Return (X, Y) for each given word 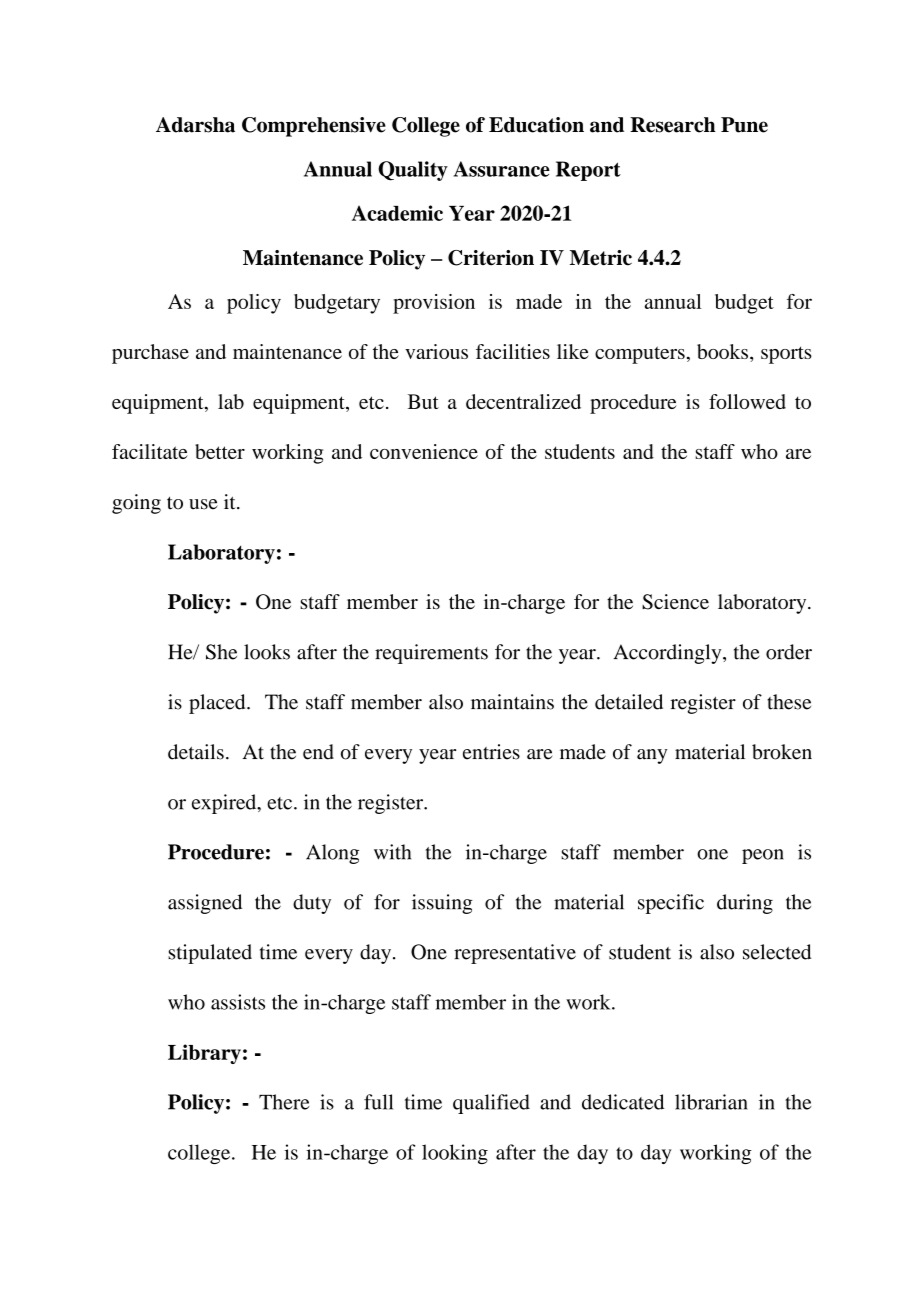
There (284, 1102)
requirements (431, 654)
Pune (744, 125)
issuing (442, 904)
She (221, 652)
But (423, 401)
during (745, 904)
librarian (711, 1102)
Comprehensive (314, 127)
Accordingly (669, 654)
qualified (491, 1104)
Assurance (502, 169)
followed (747, 401)
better (220, 451)
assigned (205, 904)
